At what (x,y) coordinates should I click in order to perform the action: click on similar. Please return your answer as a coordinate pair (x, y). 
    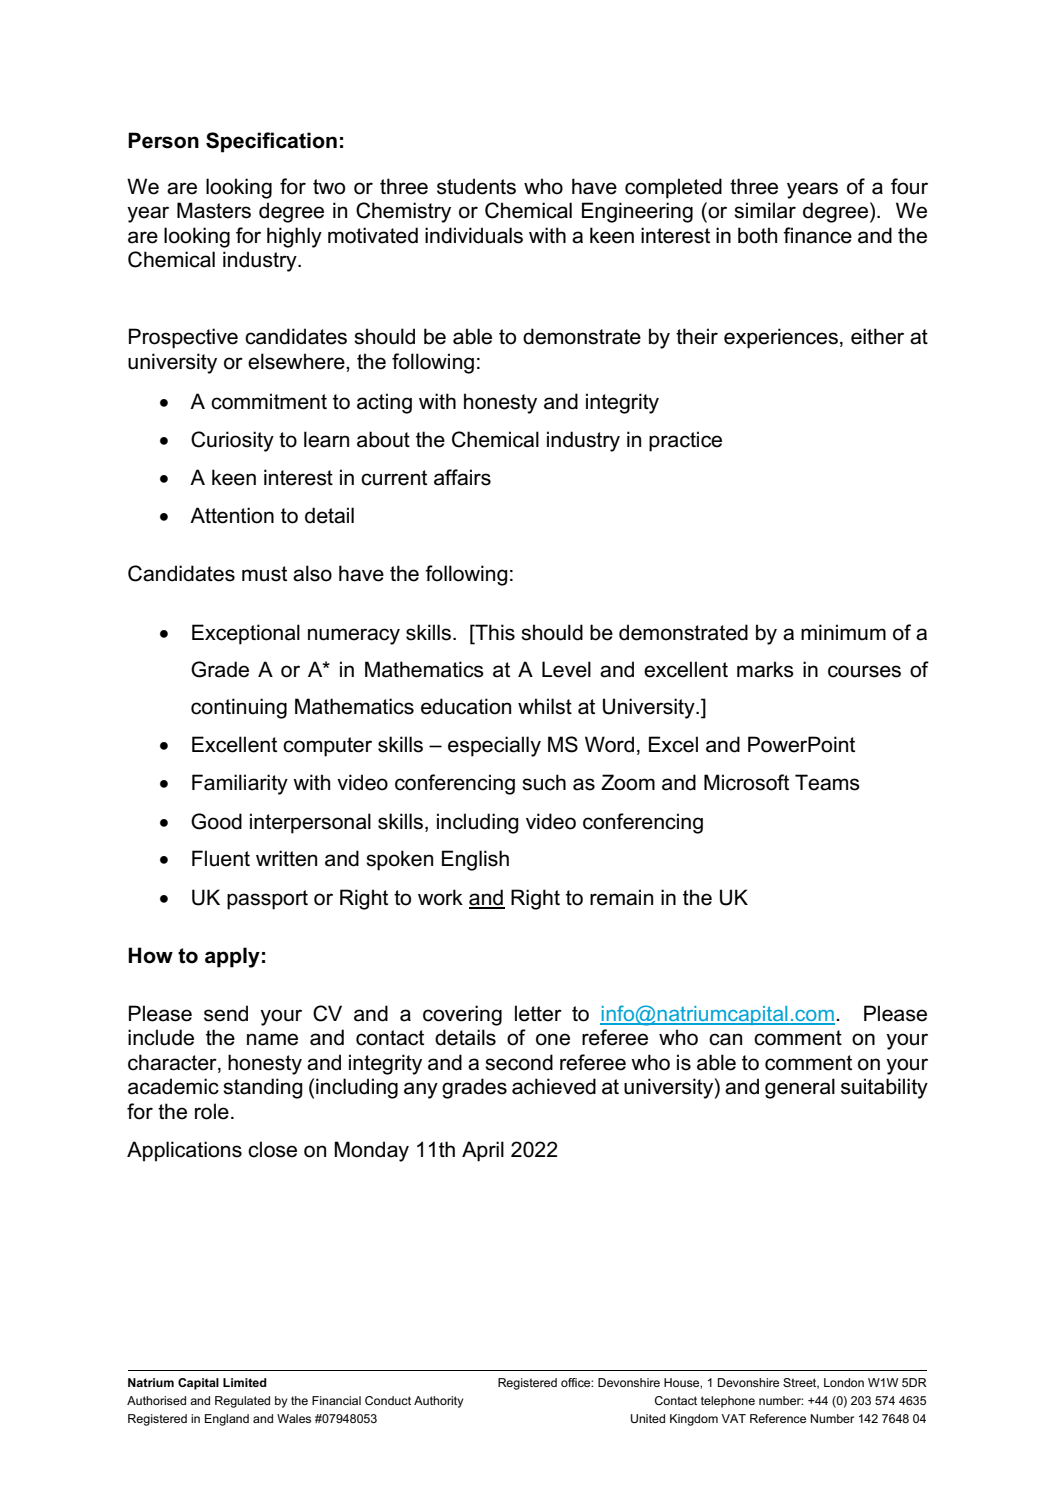
    Looking at the image, I should click on (765, 210).
